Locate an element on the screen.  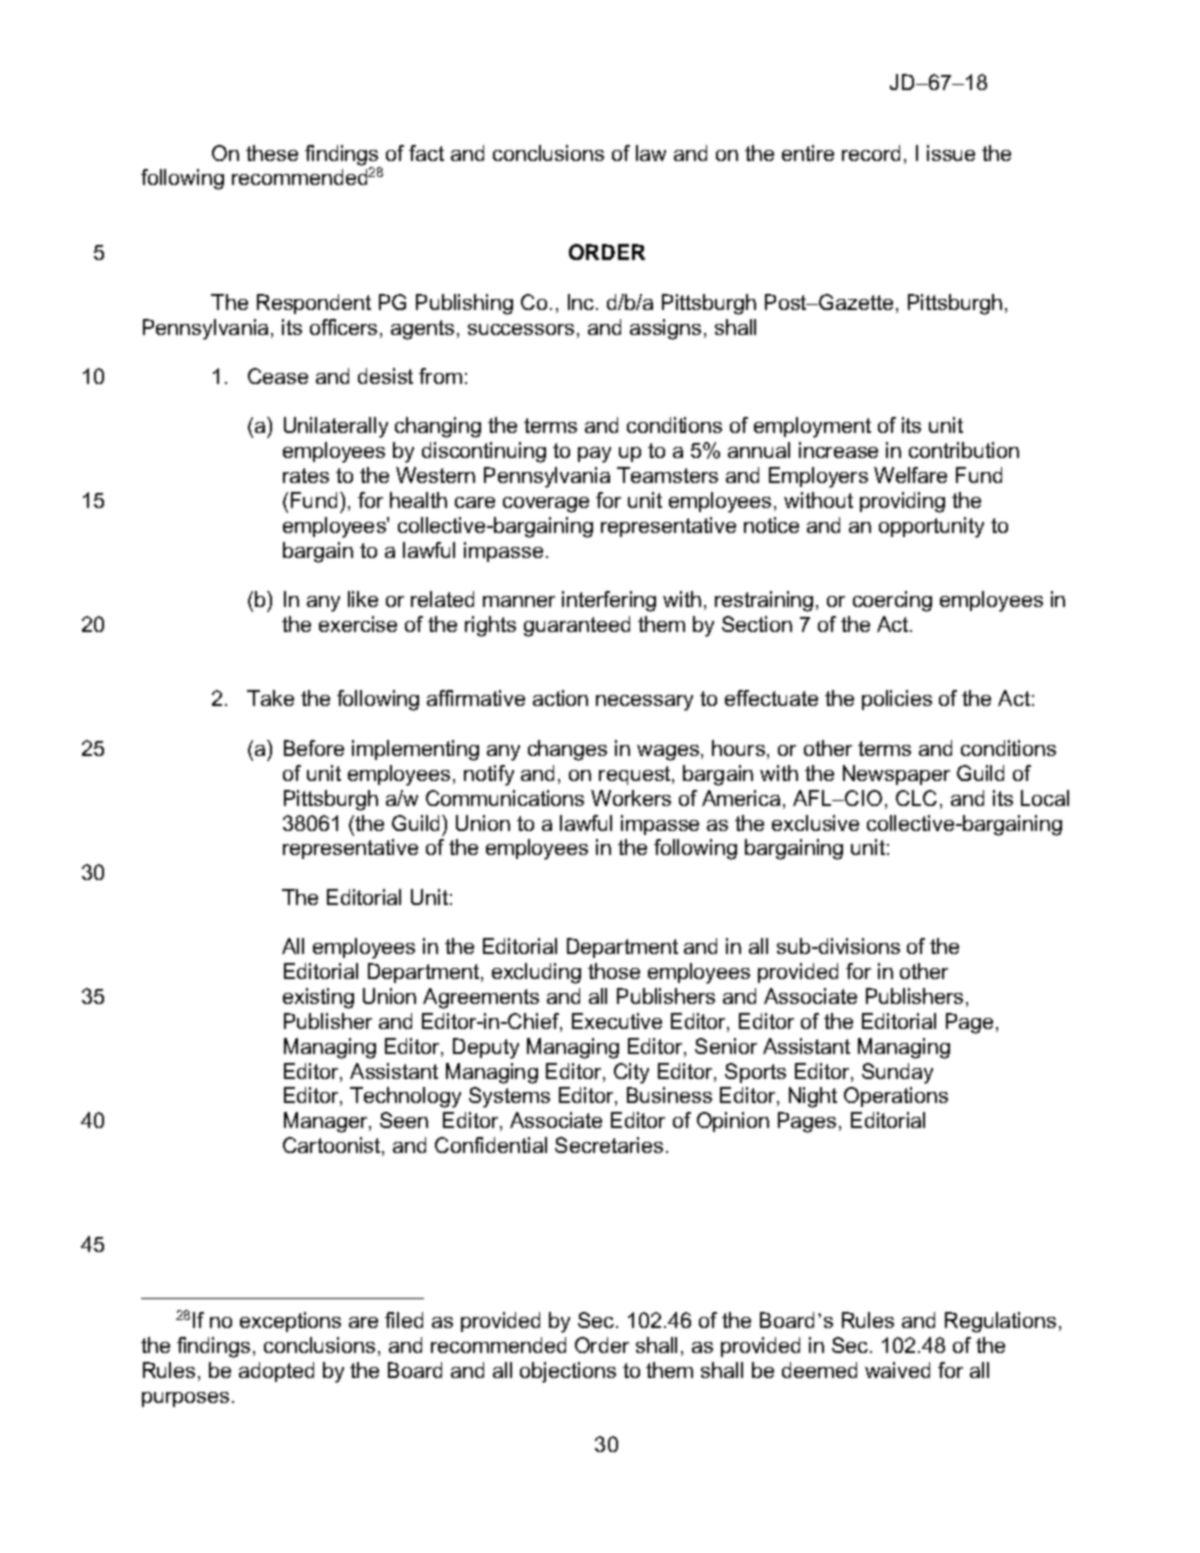
CLC is located at coordinates (916, 798).
